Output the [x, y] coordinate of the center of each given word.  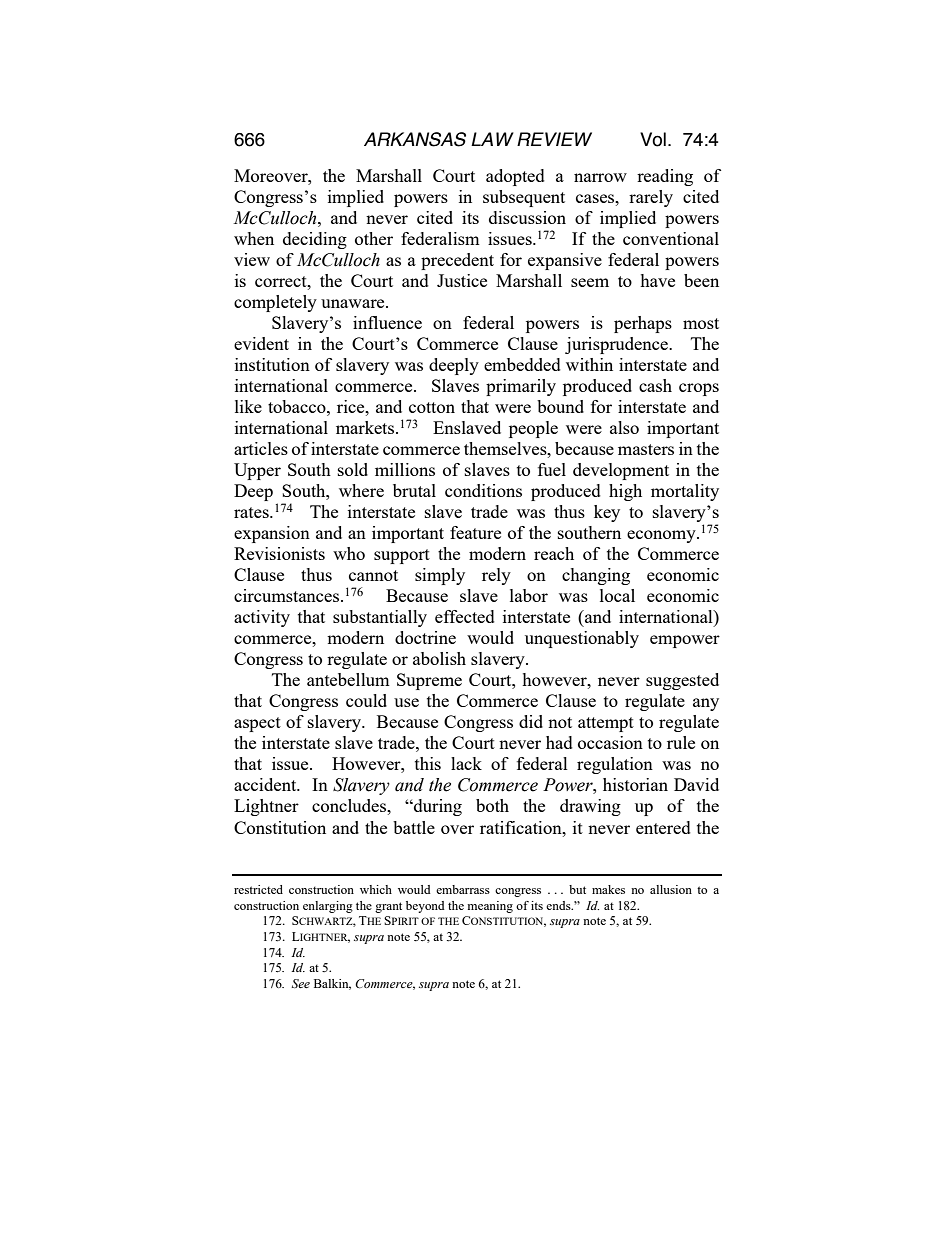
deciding [315, 240]
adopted [515, 177]
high [625, 492]
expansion [272, 534]
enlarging [328, 907]
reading [665, 177]
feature [475, 532]
